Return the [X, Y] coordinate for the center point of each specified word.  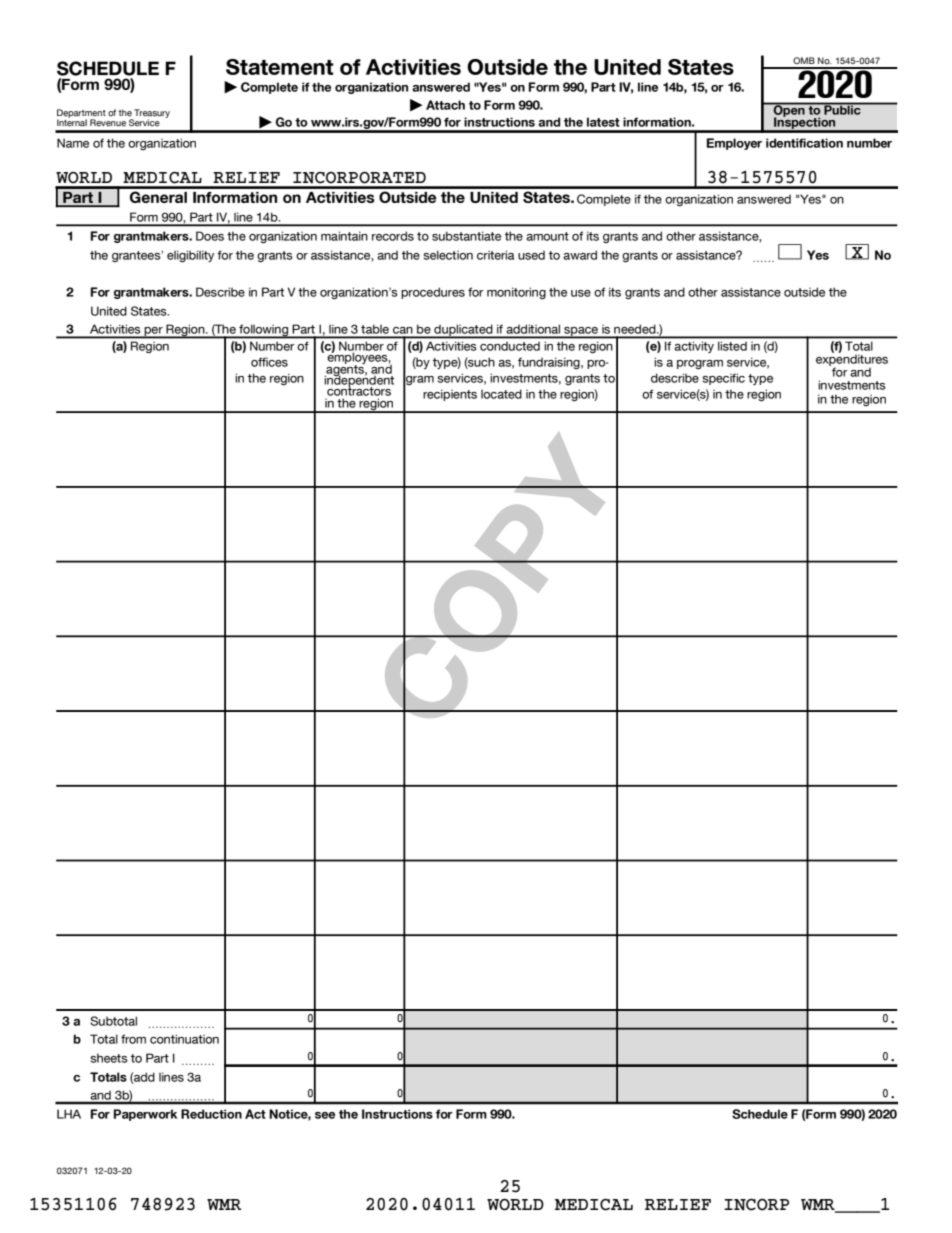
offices [269, 362]
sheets [109, 1058]
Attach [445, 105]
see [325, 1115]
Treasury [152, 114]
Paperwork [145, 1115]
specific [723, 379]
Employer [734, 144]
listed [732, 346]
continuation [184, 1039]
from [133, 1039]
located [501, 394]
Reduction [211, 1114]
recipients [450, 395]
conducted [510, 346]
